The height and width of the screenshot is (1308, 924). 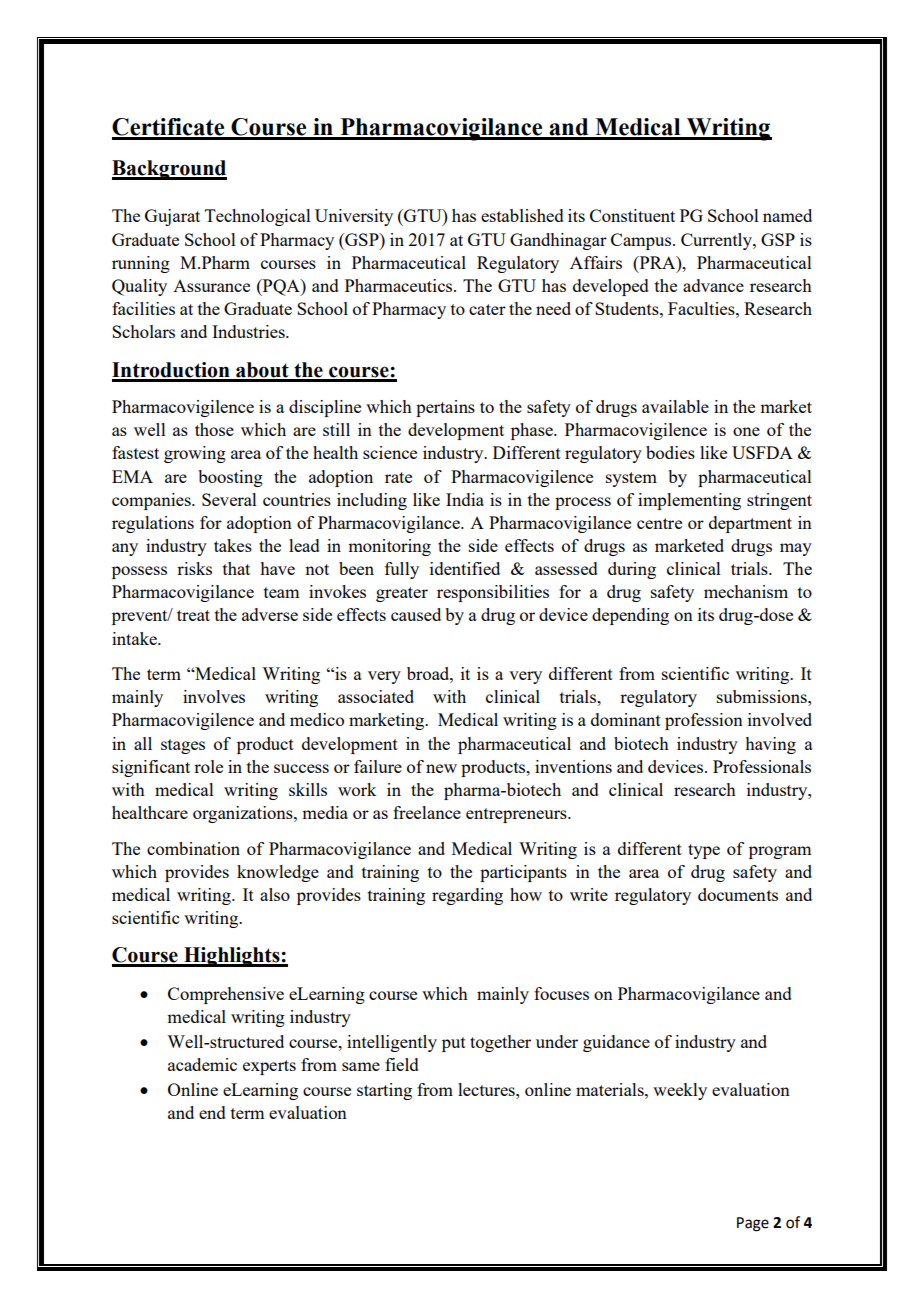 What do you see at coordinates (753, 1224) in the screenshot?
I see `Page` at bounding box center [753, 1224].
